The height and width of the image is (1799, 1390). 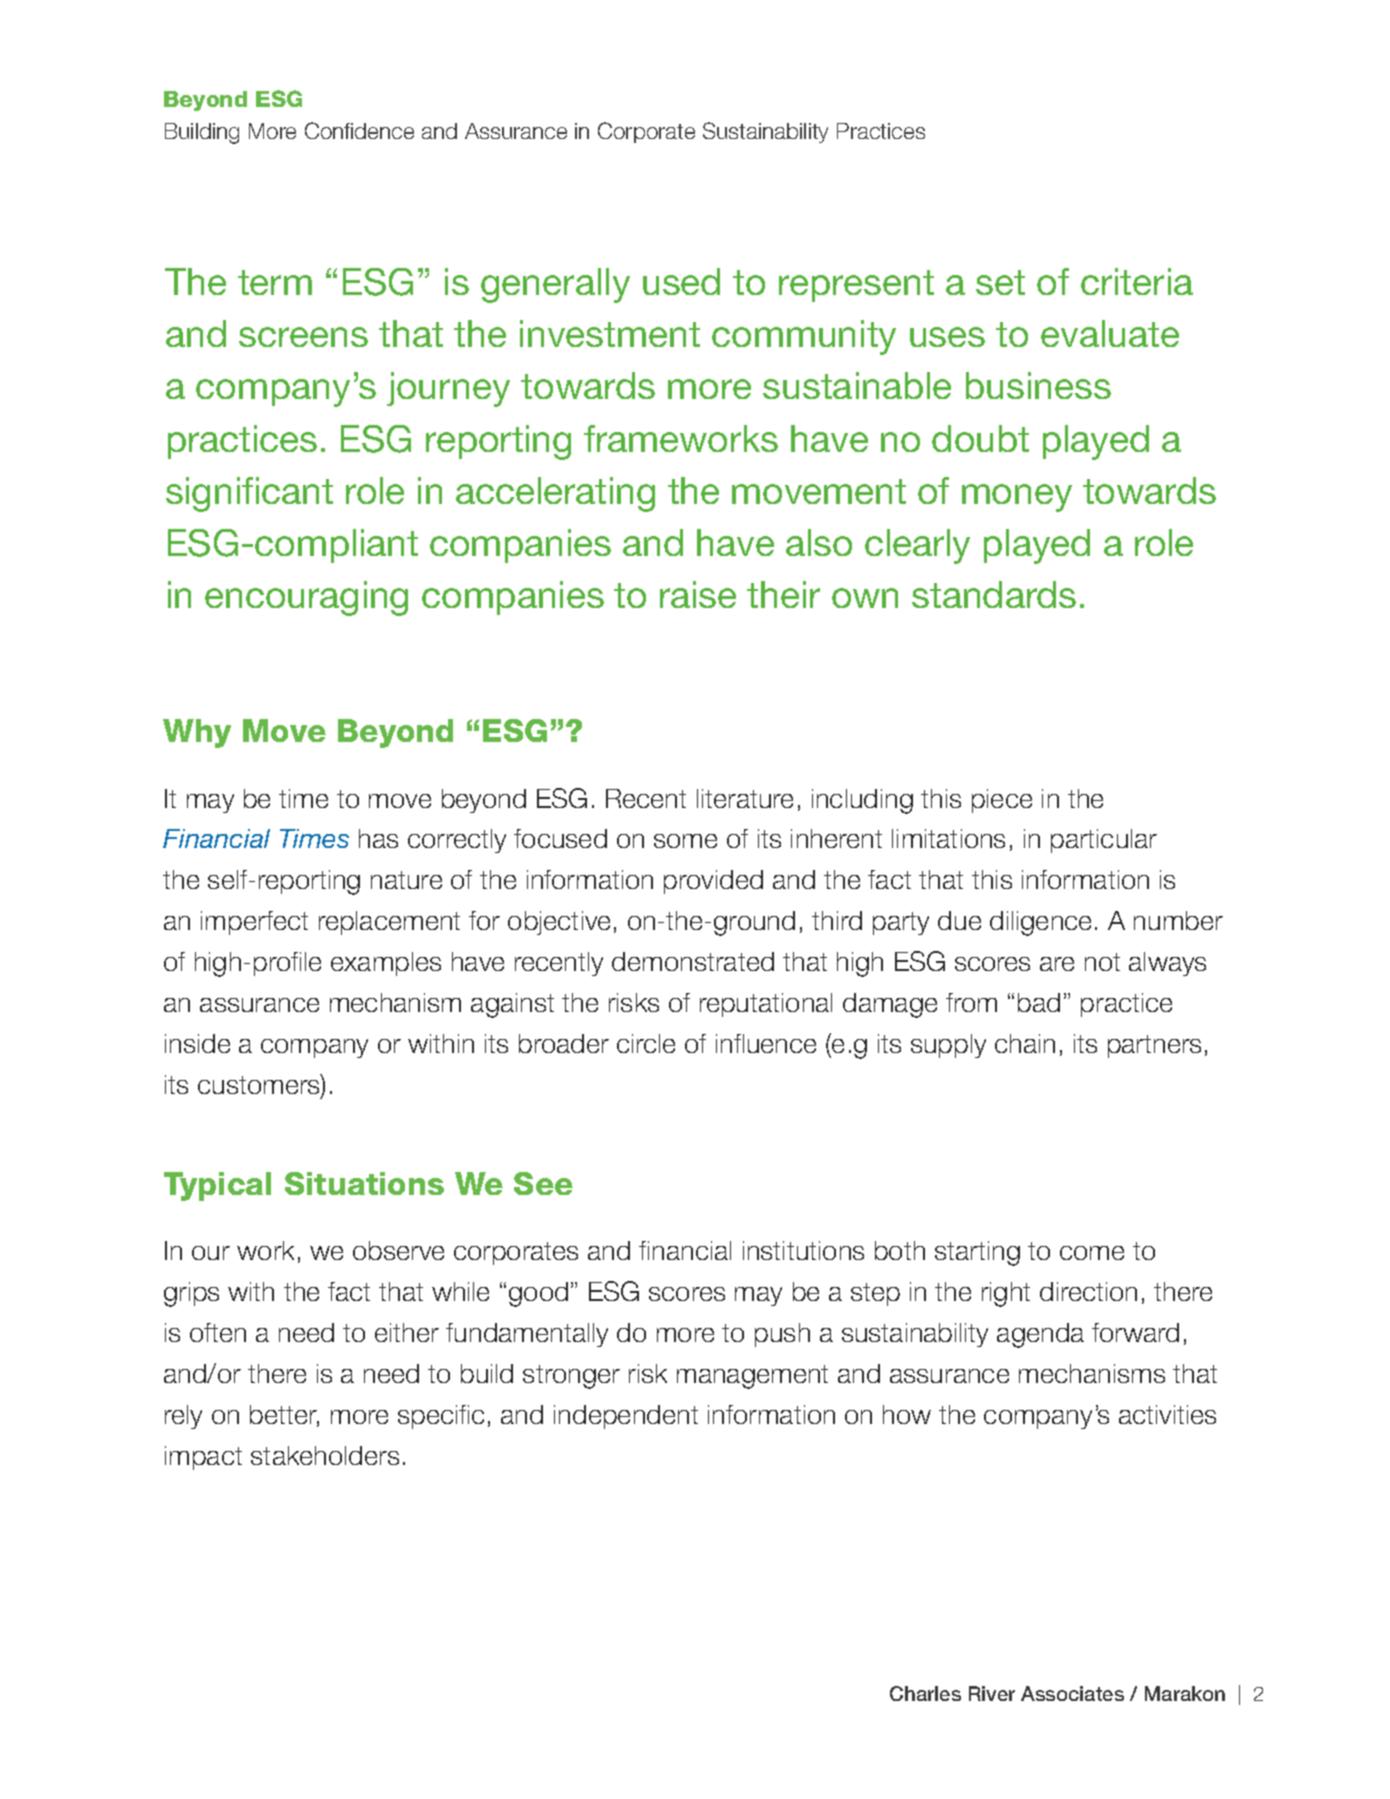 I want to click on provided, so click(x=713, y=882).
